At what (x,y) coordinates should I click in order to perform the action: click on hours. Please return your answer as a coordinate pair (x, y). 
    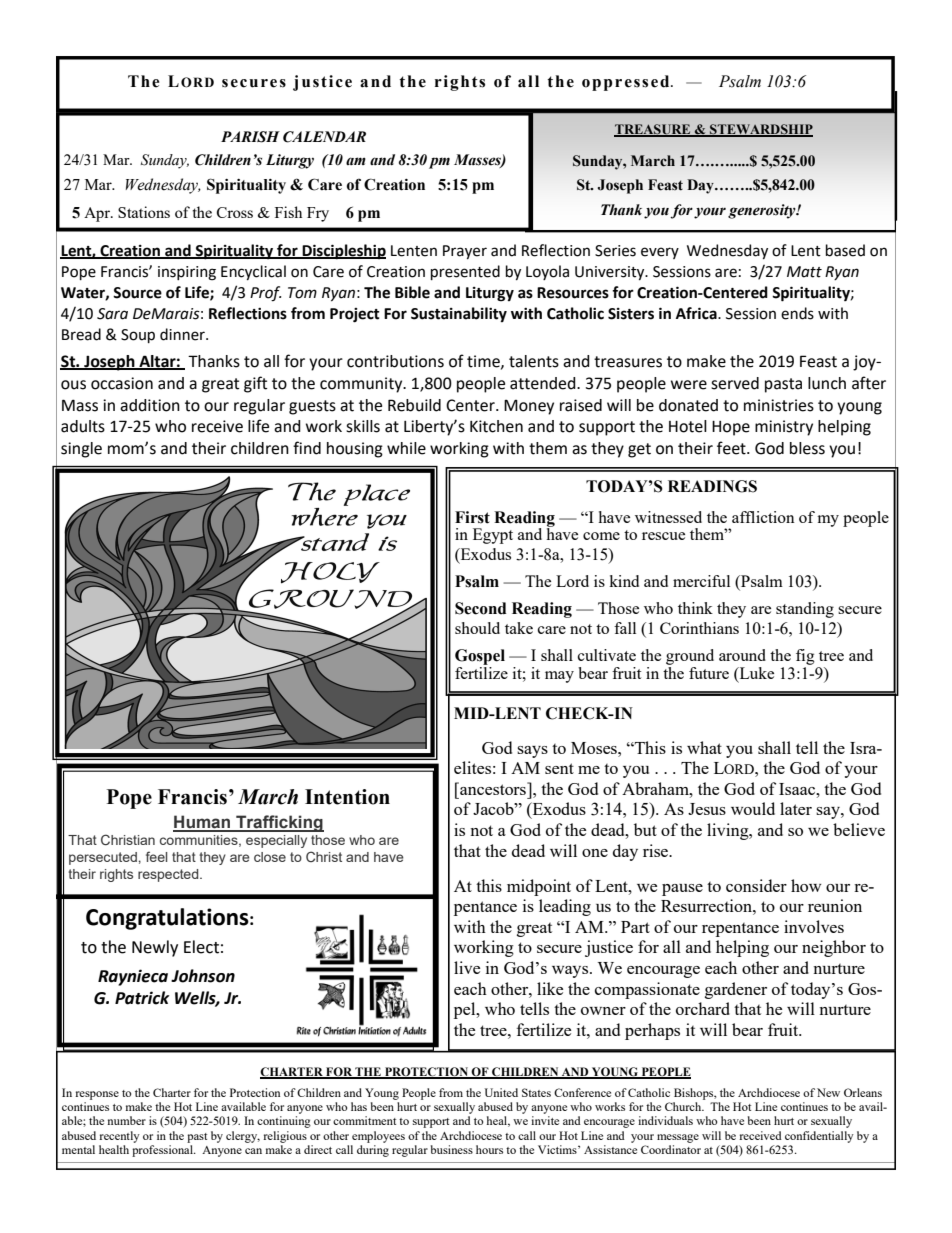
    Looking at the image, I should click on (489, 1149).
